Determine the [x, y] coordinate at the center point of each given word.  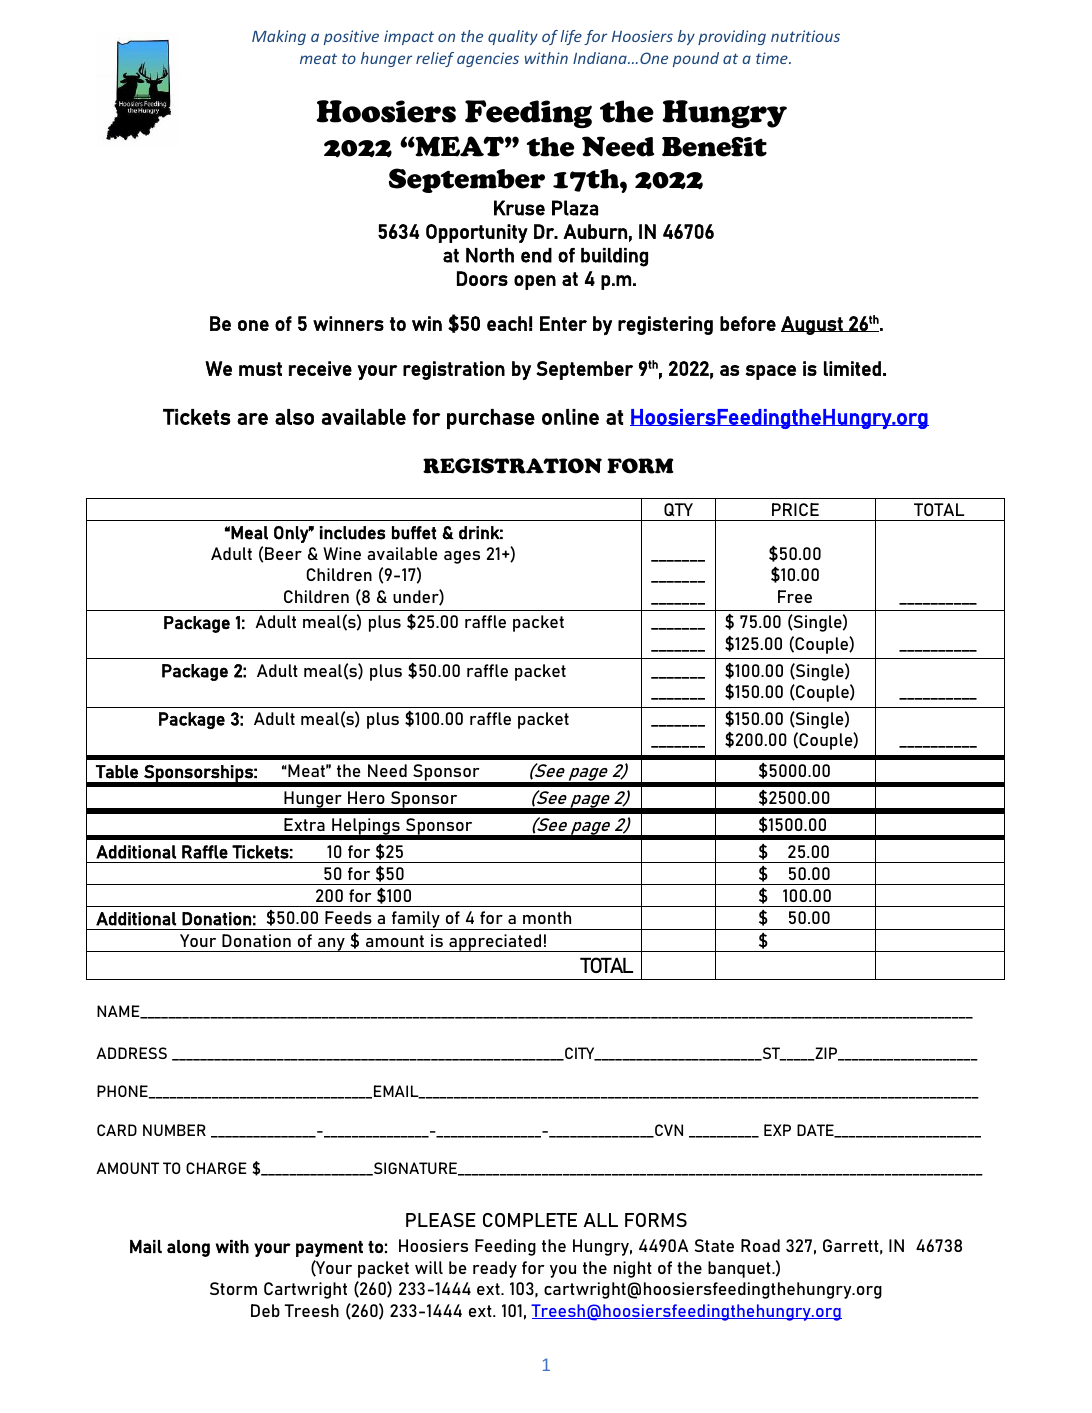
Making [279, 37]
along [188, 1248]
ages [462, 557]
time [773, 58]
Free [795, 596]
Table [117, 772]
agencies [488, 59]
